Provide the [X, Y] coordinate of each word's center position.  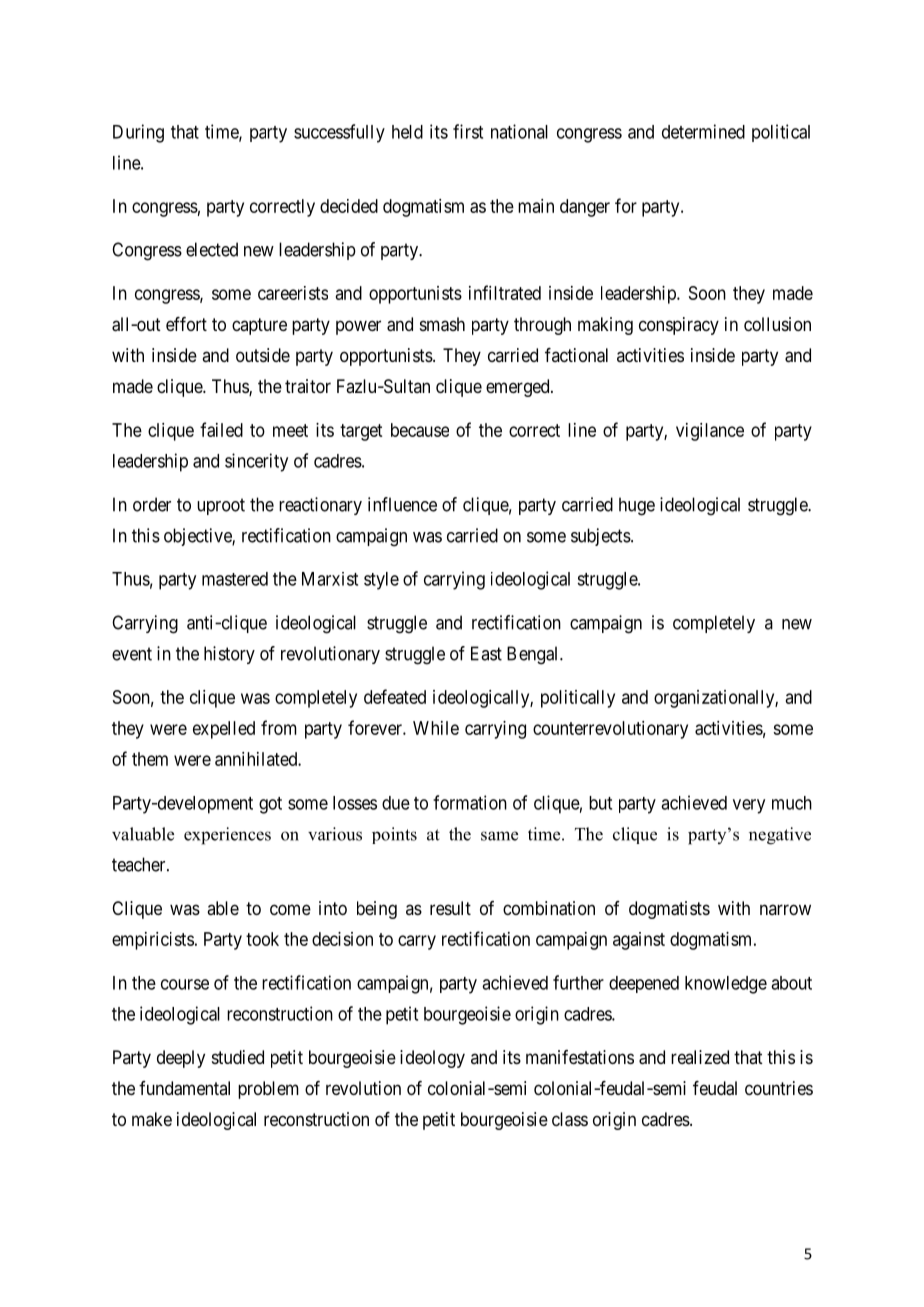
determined [703, 131]
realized [700, 1057]
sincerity [256, 462]
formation [470, 802]
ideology [432, 1059]
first [468, 131]
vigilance [710, 432]
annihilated [257, 759]
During [138, 133]
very [749, 806]
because [420, 430]
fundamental [184, 1088]
